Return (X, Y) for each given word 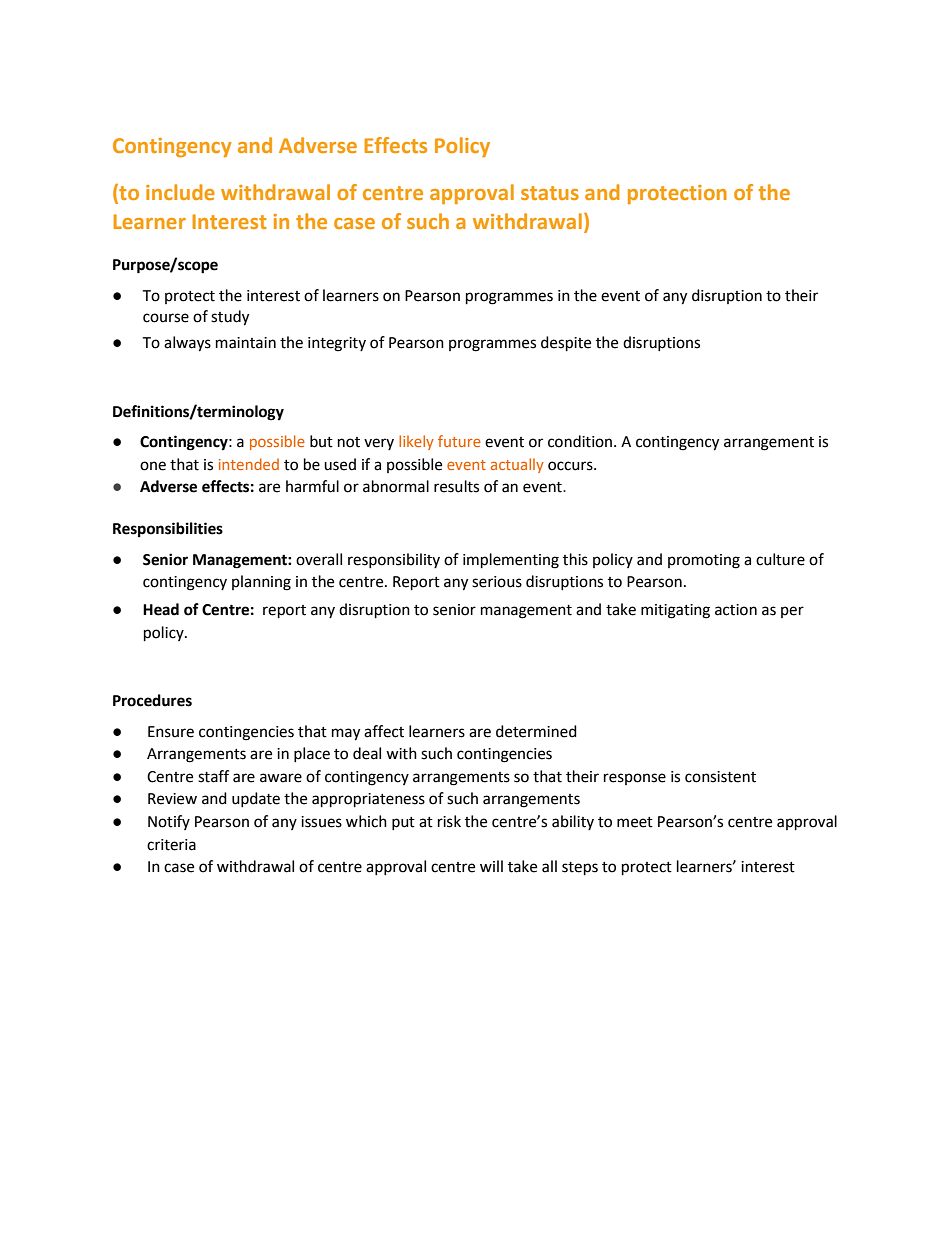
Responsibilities (168, 530)
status (550, 193)
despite (566, 344)
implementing (511, 561)
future (459, 441)
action (736, 610)
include (180, 192)
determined (536, 731)
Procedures (152, 700)
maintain (246, 343)
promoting (704, 561)
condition (581, 441)
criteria (171, 845)
